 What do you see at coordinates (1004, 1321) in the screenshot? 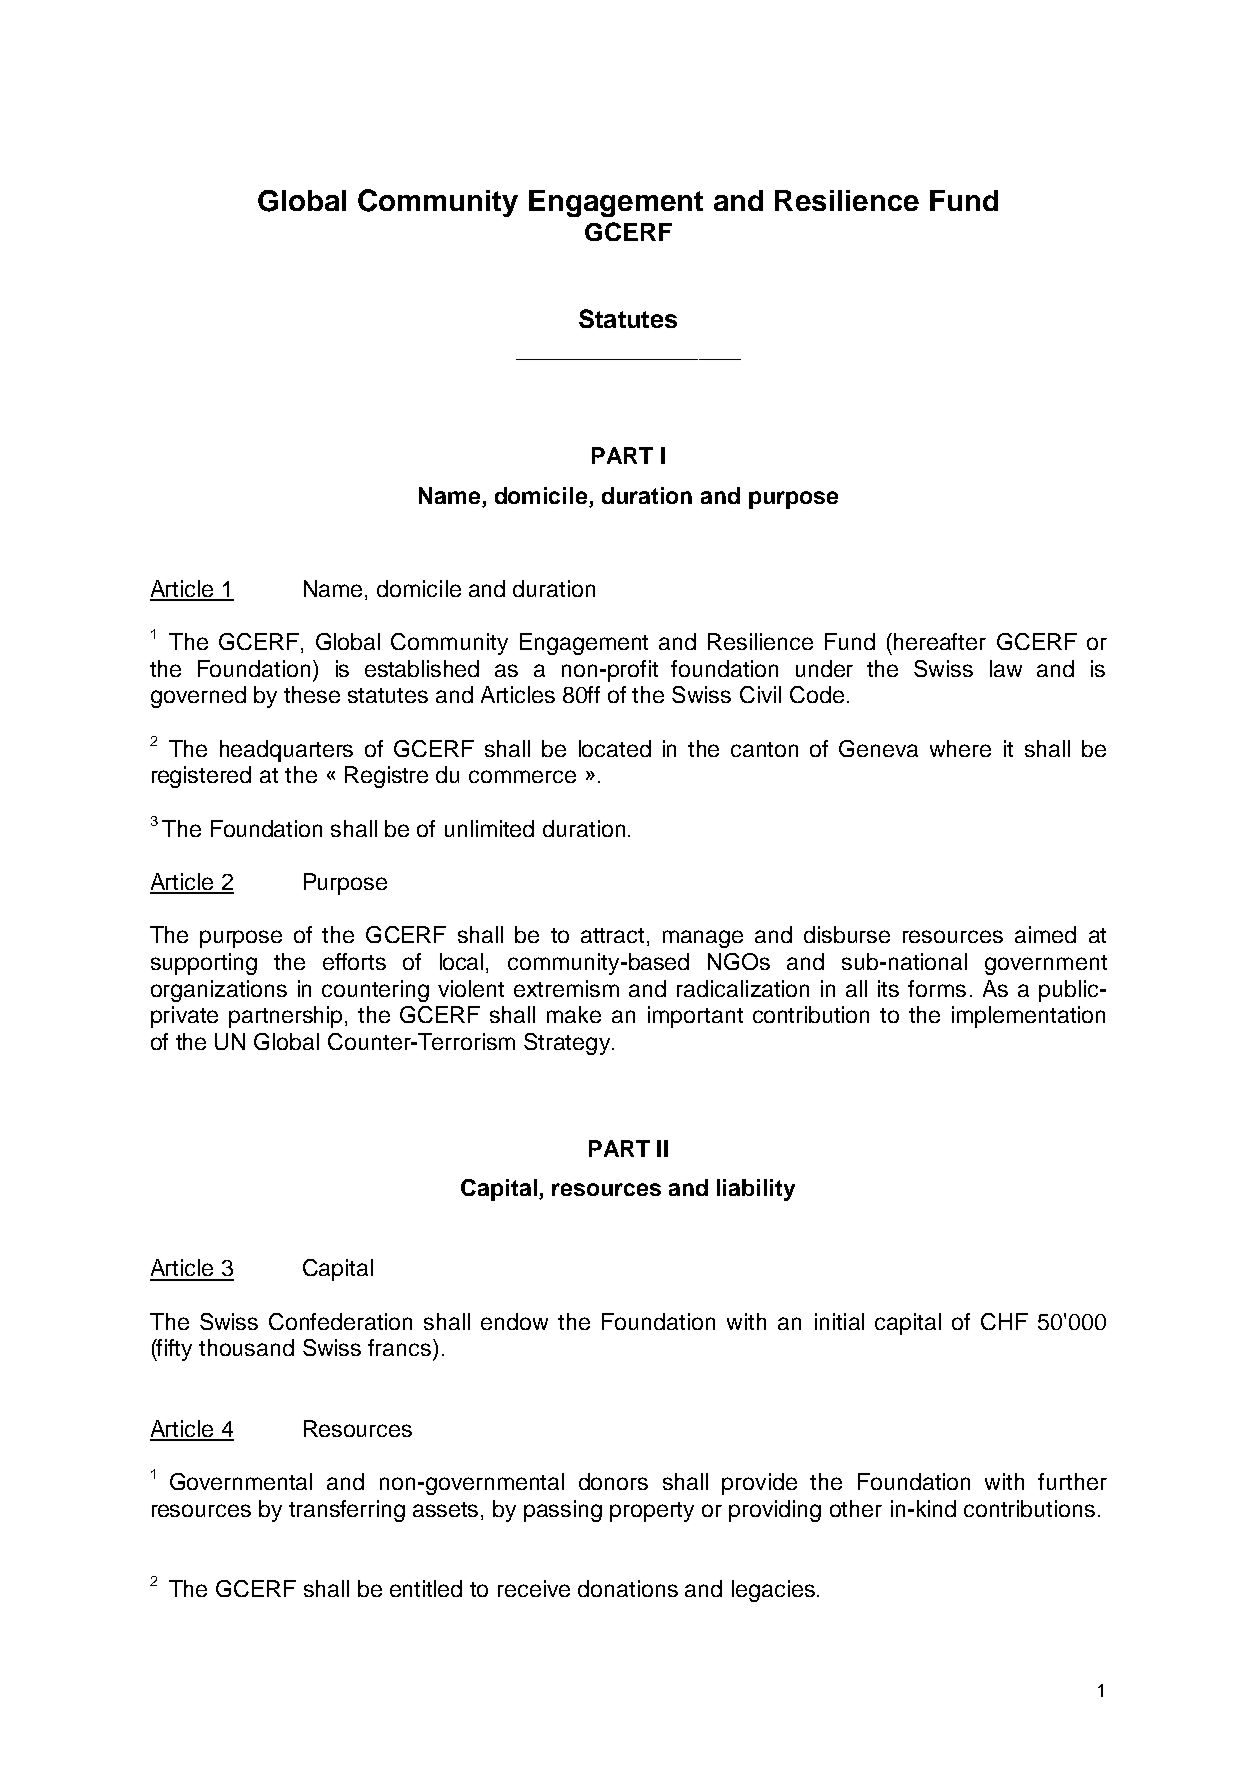
I see `CHF` at bounding box center [1004, 1321].
